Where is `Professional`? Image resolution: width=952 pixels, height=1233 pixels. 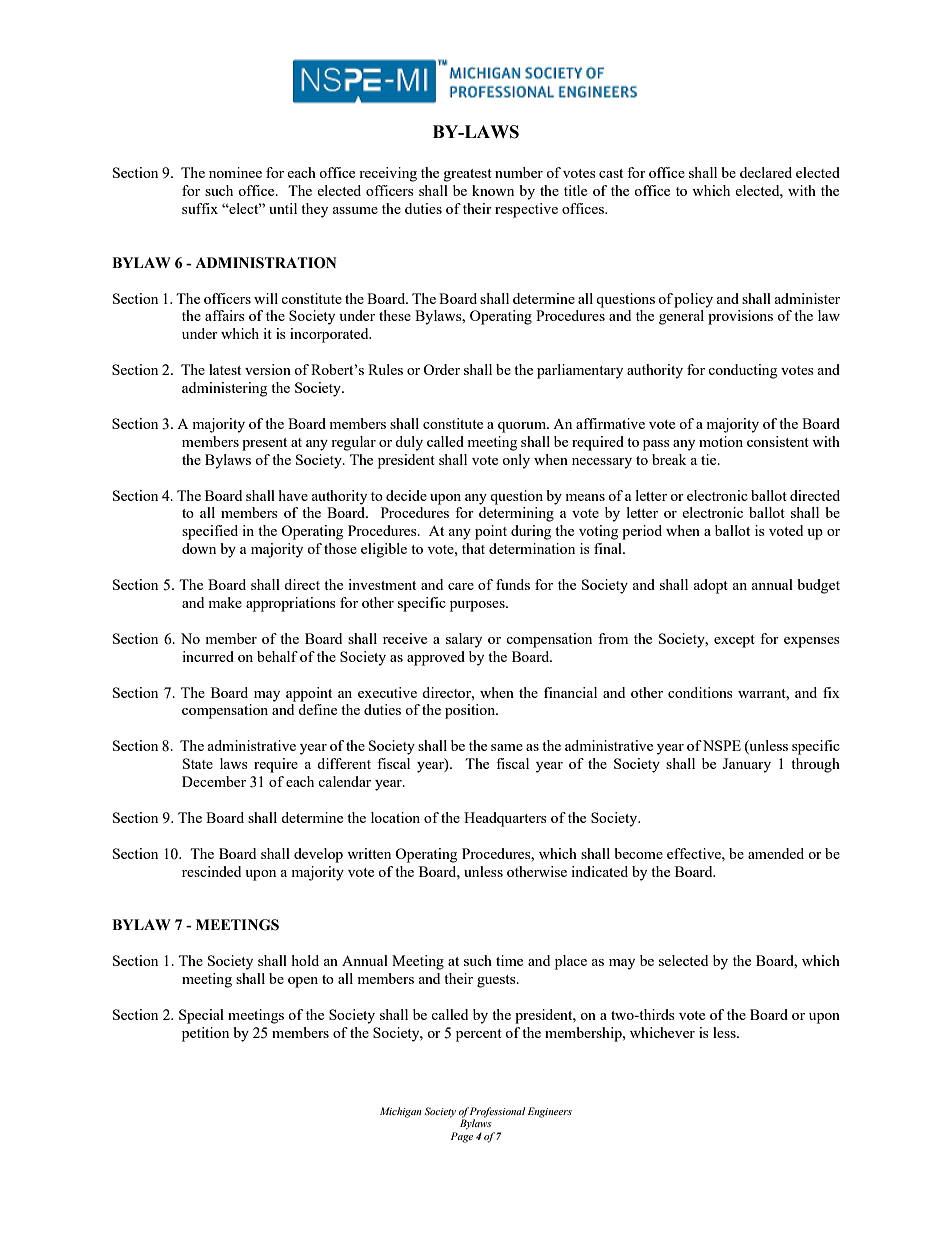 Professional is located at coordinates (497, 1112).
